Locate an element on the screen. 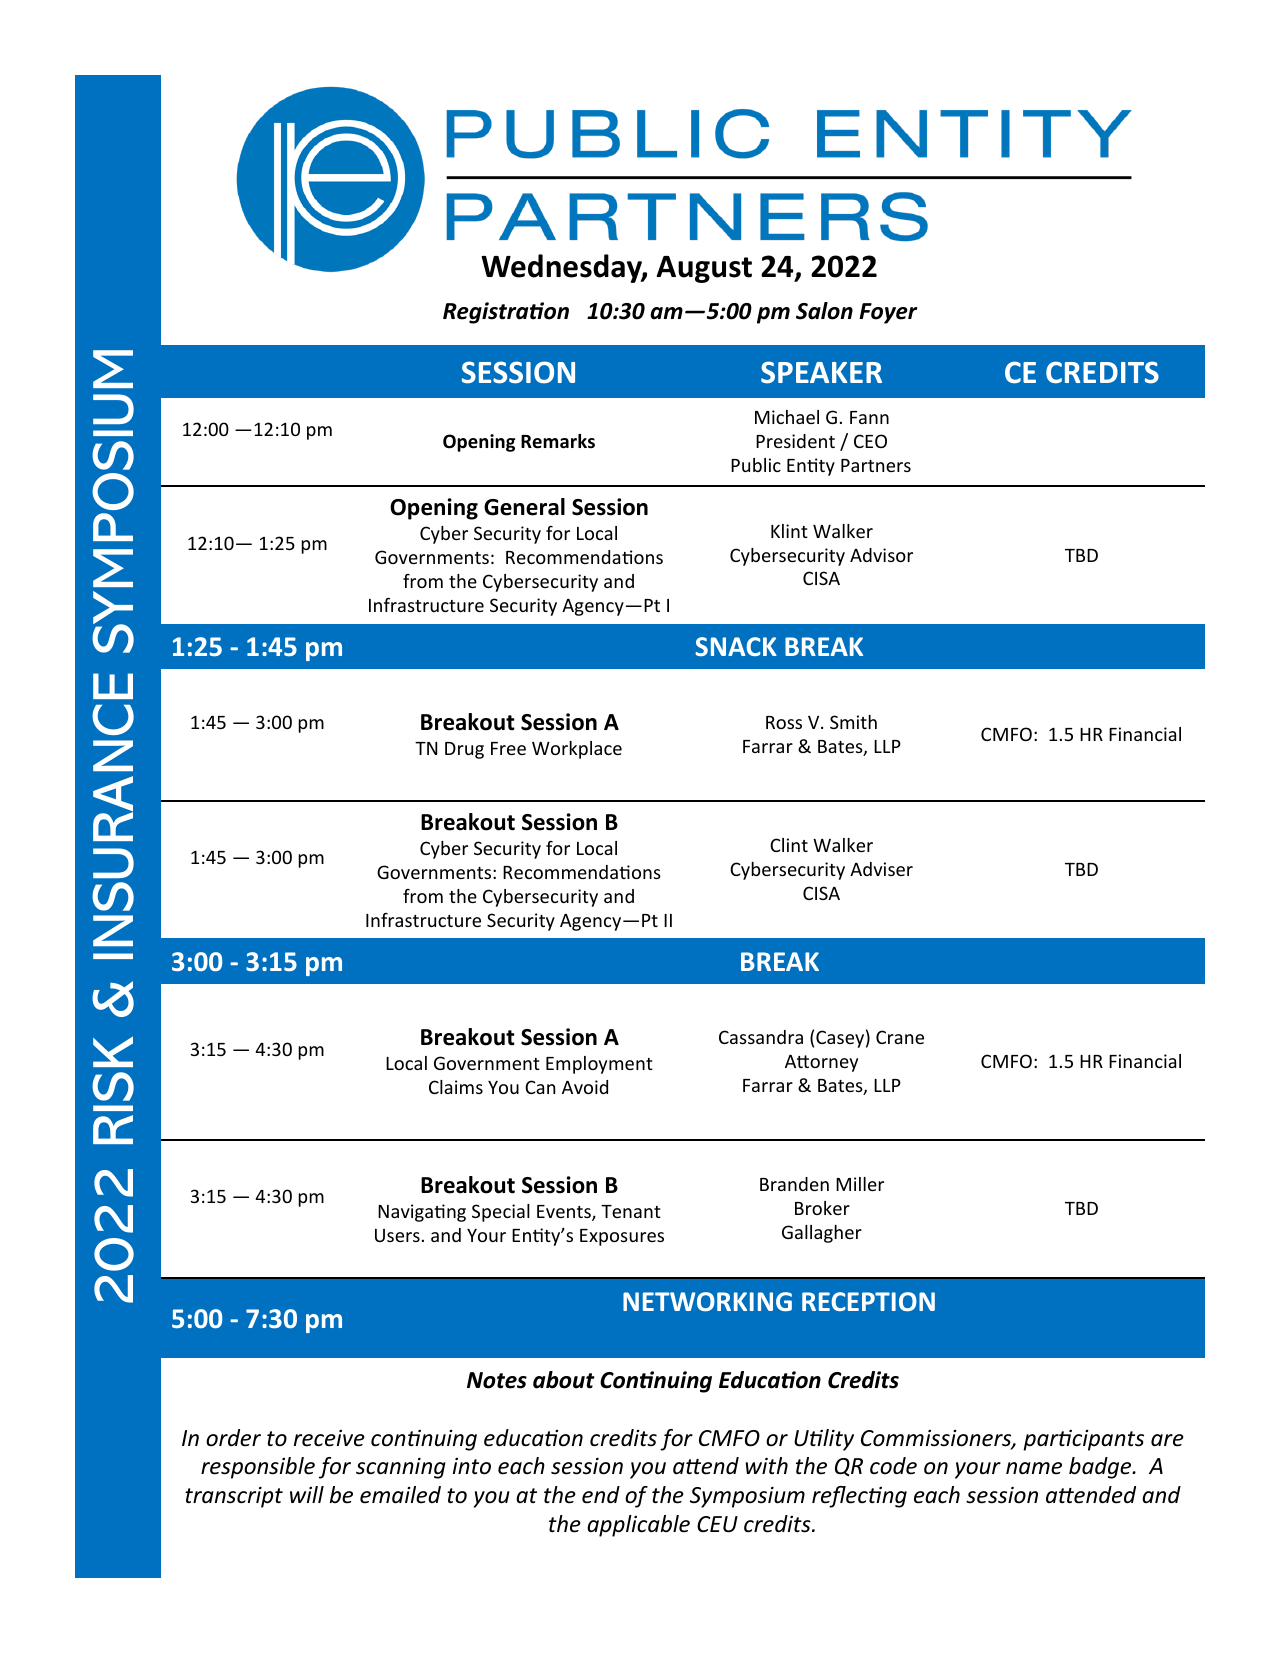 Image resolution: width=1277 pixels, height=1653 pixels. CEU is located at coordinates (717, 1524).
